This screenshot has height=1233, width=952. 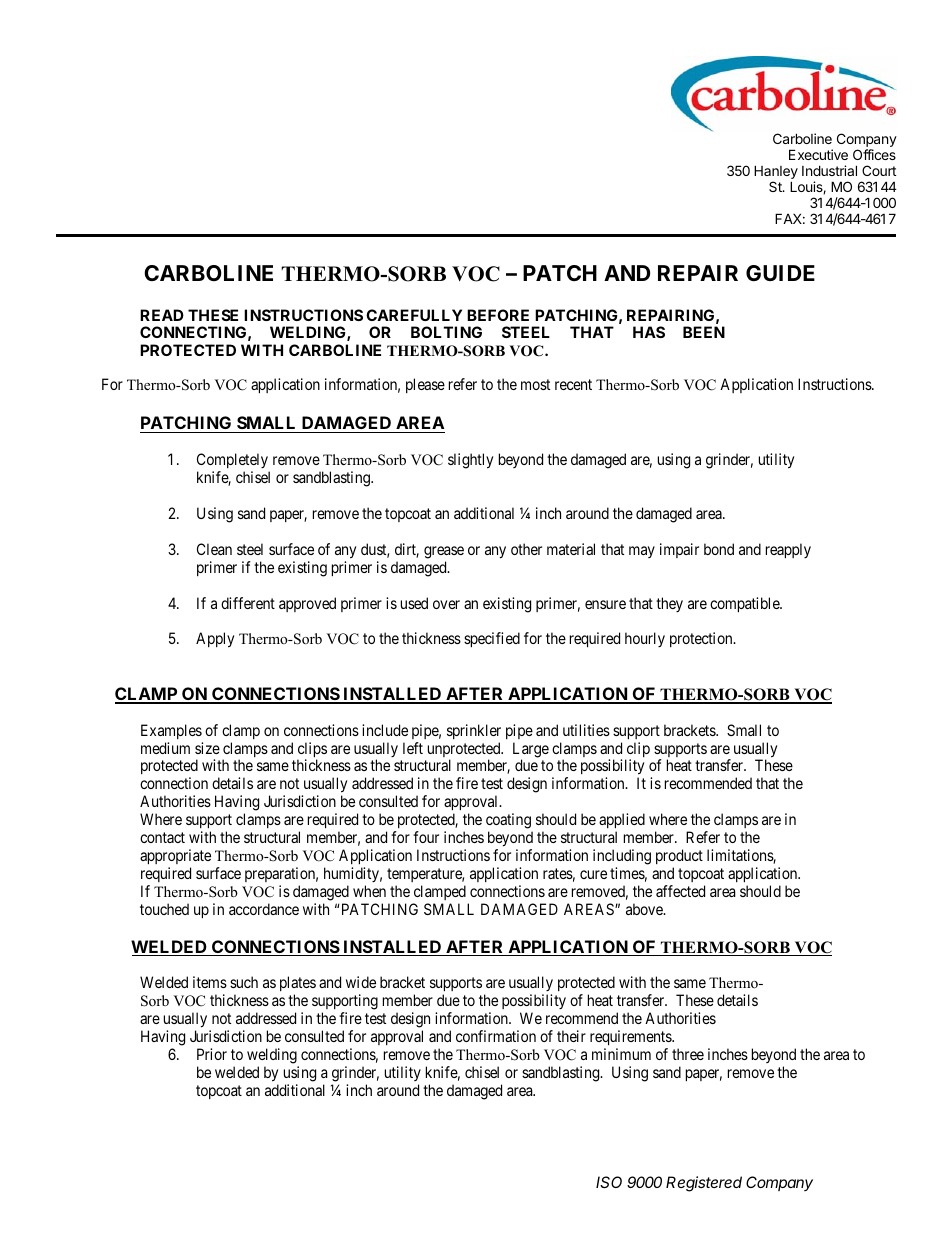 What do you see at coordinates (175, 856) in the screenshot?
I see `appropriate` at bounding box center [175, 856].
